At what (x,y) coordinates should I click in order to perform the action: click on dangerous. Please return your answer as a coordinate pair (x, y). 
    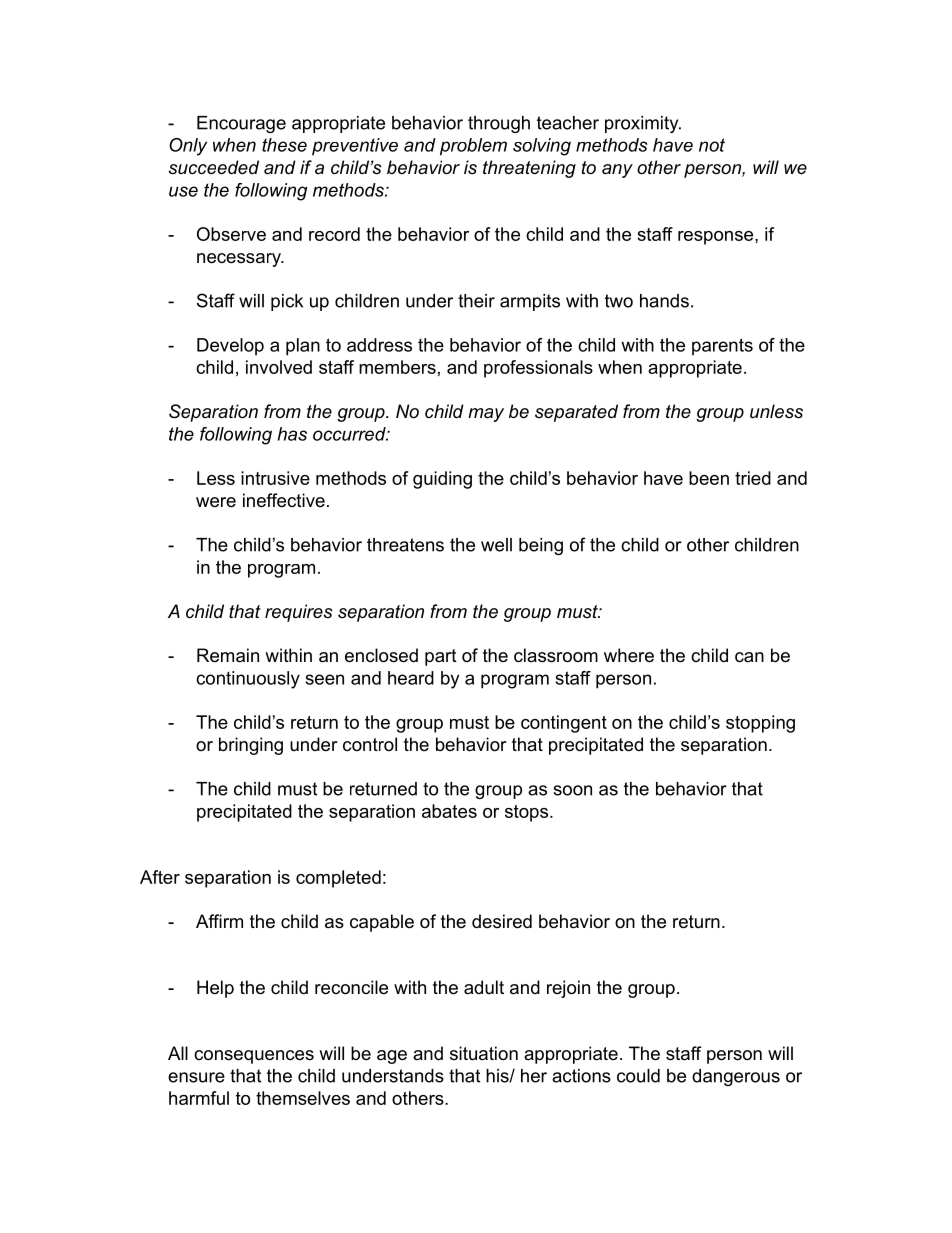
    Looking at the image, I should click on (736, 1077).
